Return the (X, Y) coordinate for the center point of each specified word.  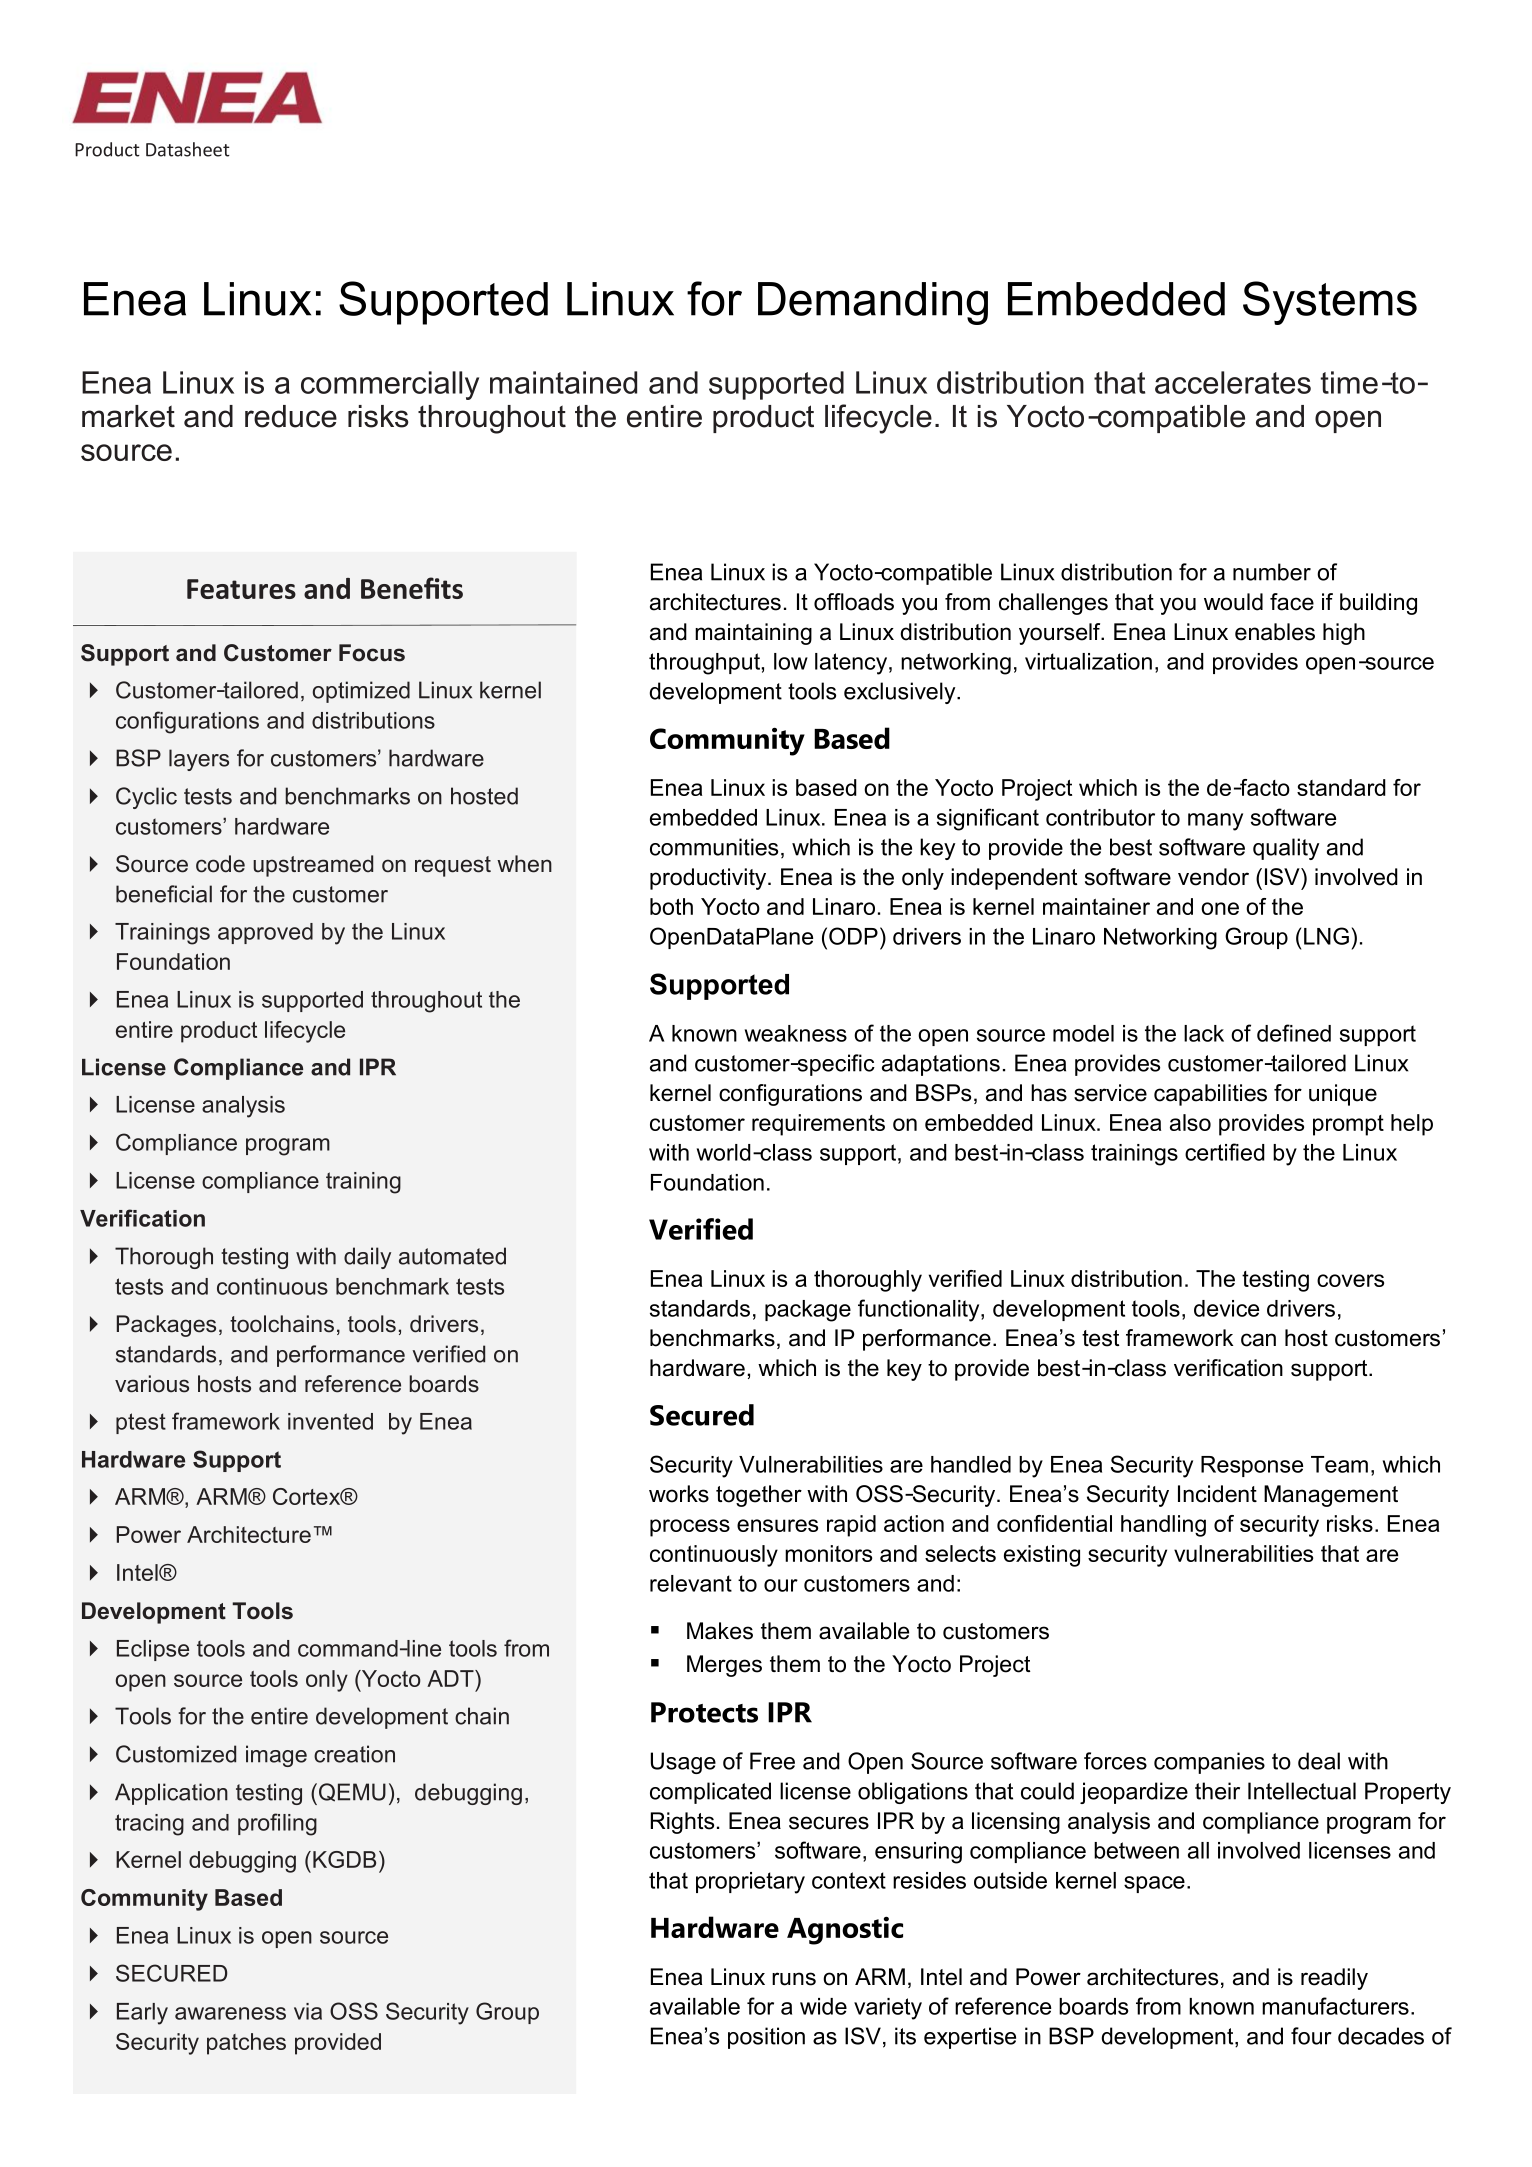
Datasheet (188, 149)
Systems (1330, 303)
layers (199, 760)
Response (1252, 1466)
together (759, 1496)
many (1215, 822)
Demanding (873, 303)
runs (794, 1979)
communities (714, 847)
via (308, 2011)
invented (330, 1421)
